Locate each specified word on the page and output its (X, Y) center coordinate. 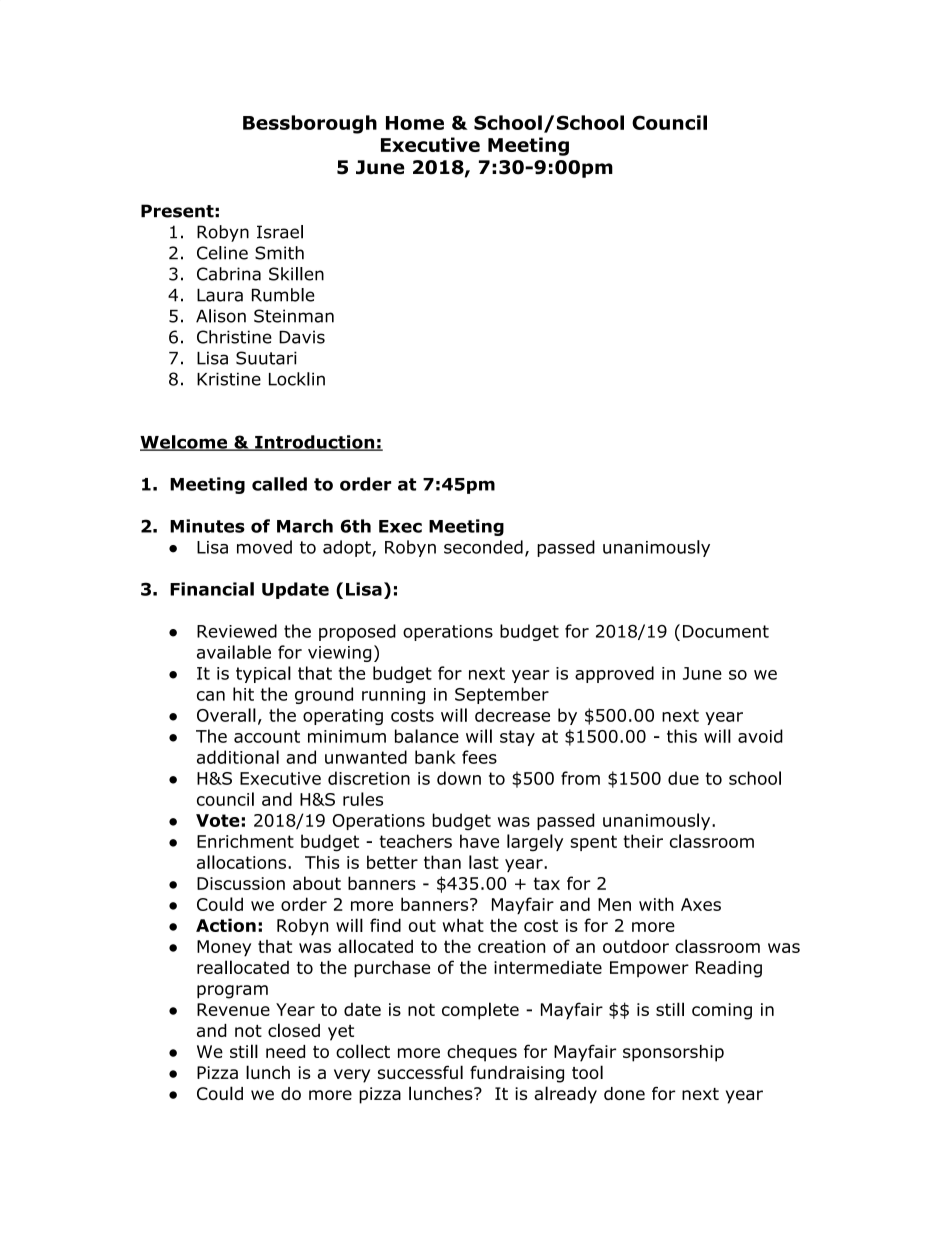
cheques (482, 1053)
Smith (279, 253)
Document (726, 631)
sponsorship (673, 1053)
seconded (483, 547)
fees (479, 757)
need (285, 1051)
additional (238, 757)
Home (415, 123)
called (279, 484)
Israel (280, 232)
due (683, 778)
